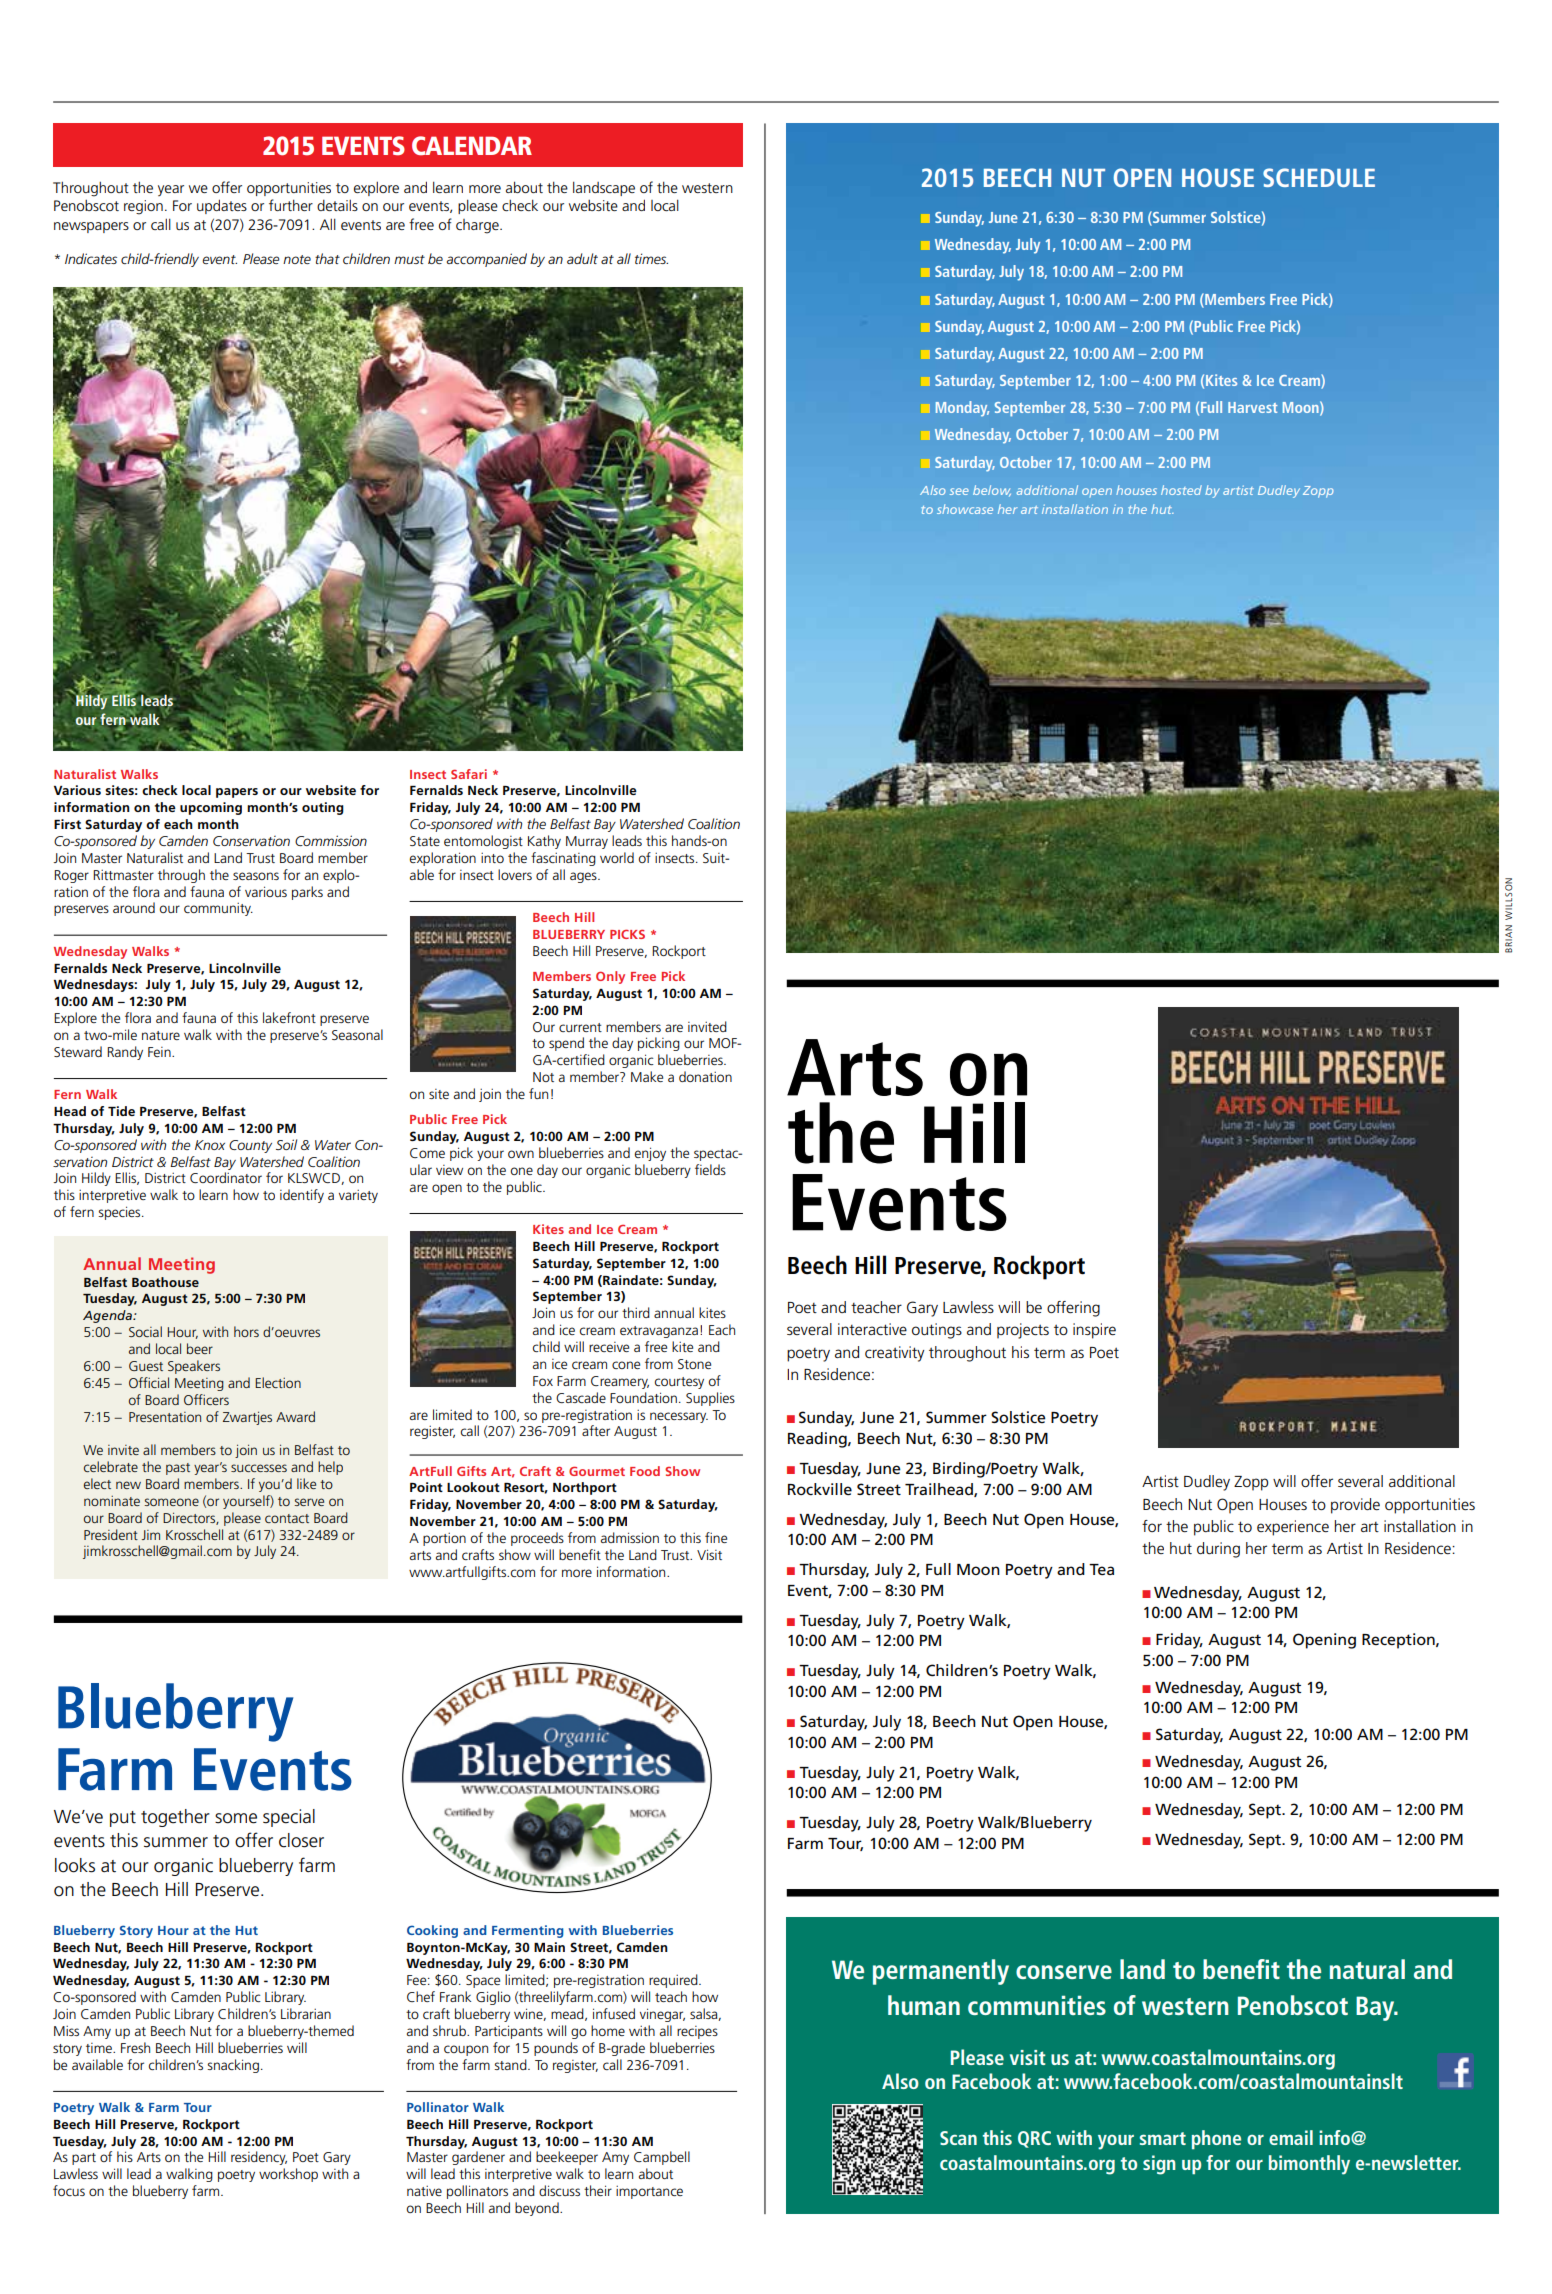 Image resolution: width=1552 pixels, height=2294 pixels. Describe the element at coordinates (710, 1169) in the screenshot. I see `fields` at that location.
